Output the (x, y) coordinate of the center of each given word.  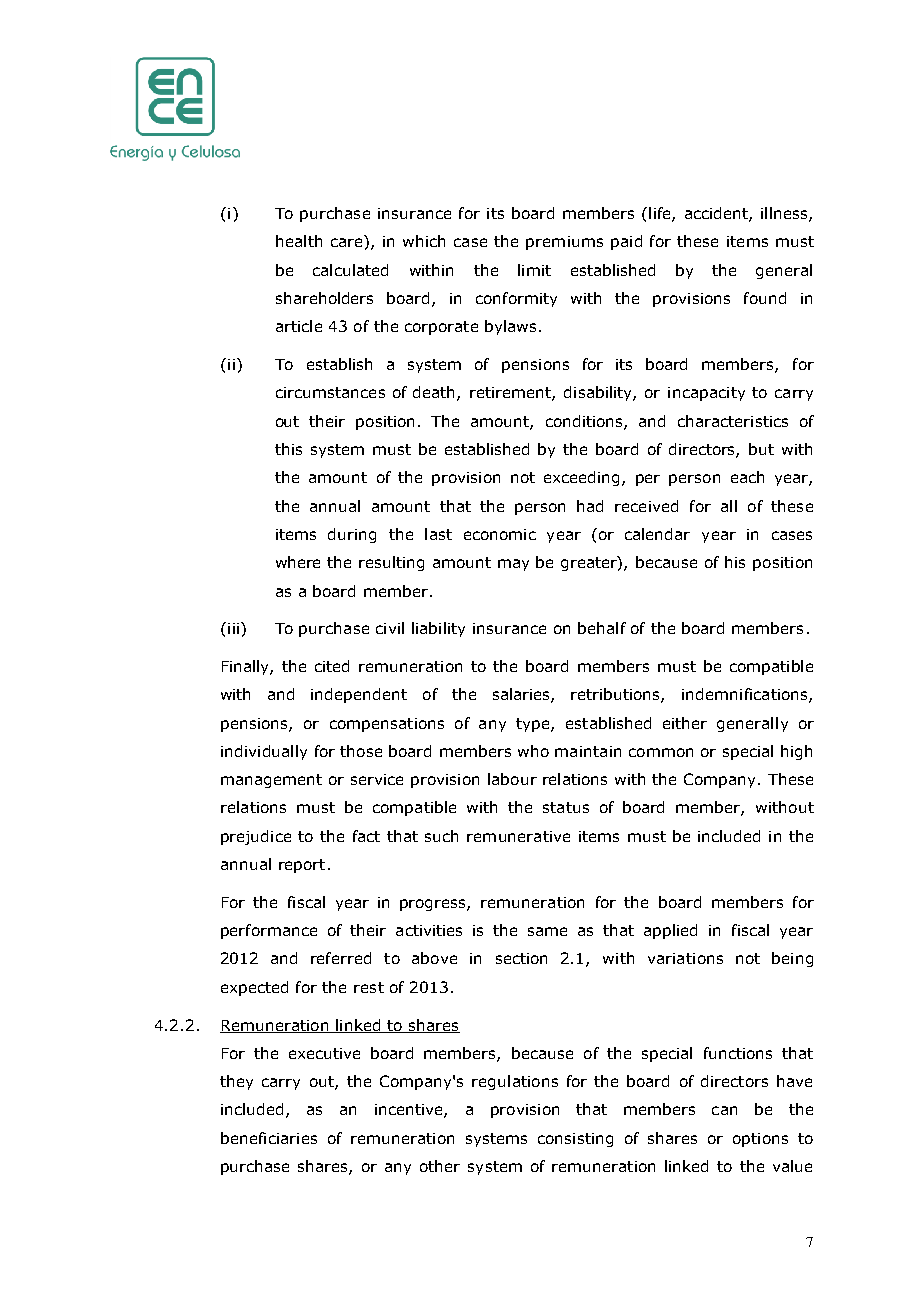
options (760, 1140)
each (747, 477)
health (299, 241)
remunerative (518, 836)
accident (717, 214)
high (796, 752)
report (302, 866)
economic (500, 534)
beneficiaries (269, 1138)
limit (534, 270)
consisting (575, 1140)
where (298, 562)
